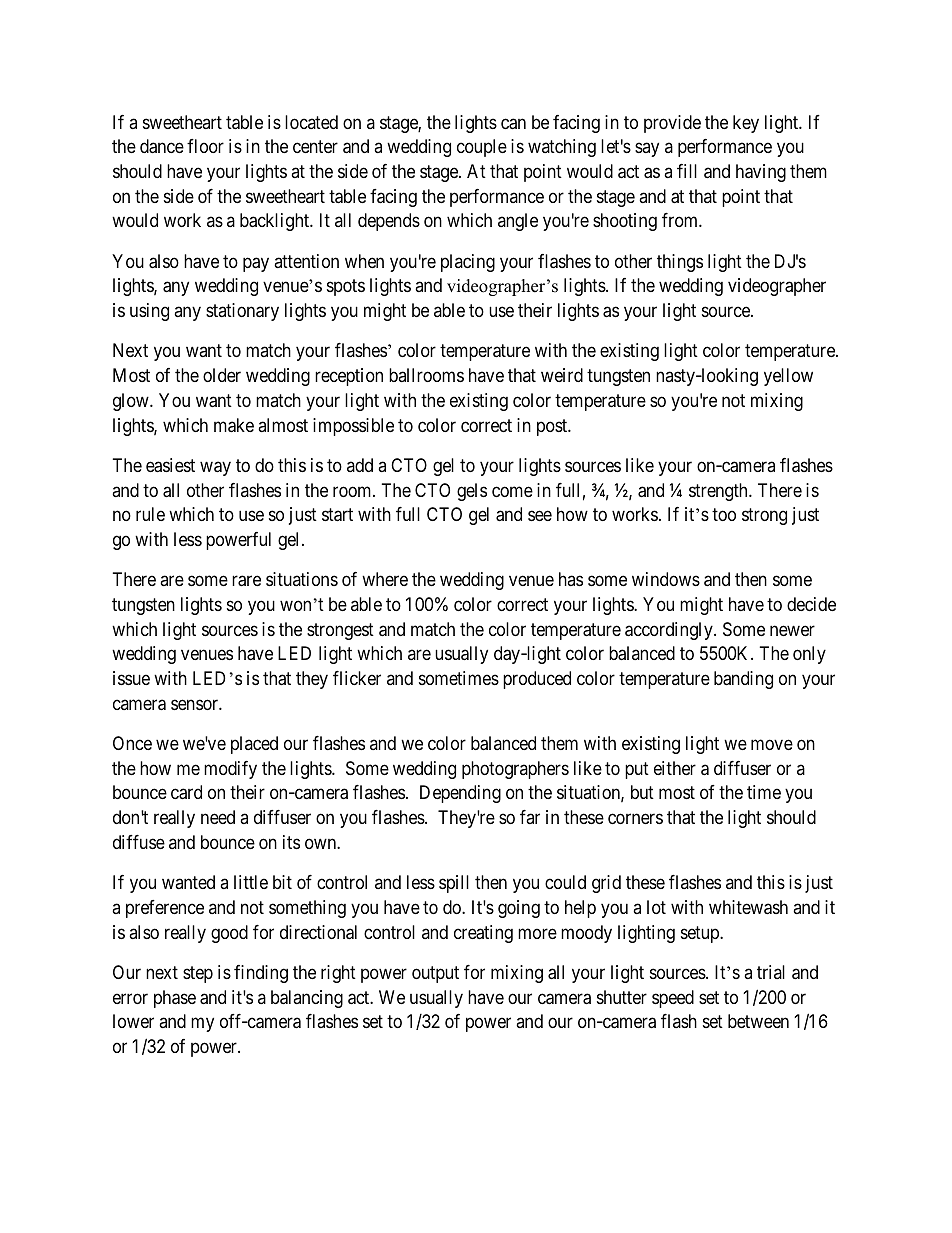 This document has width=952, height=1233. Describe the element at coordinates (537, 680) in the document. I see `produced` at that location.
